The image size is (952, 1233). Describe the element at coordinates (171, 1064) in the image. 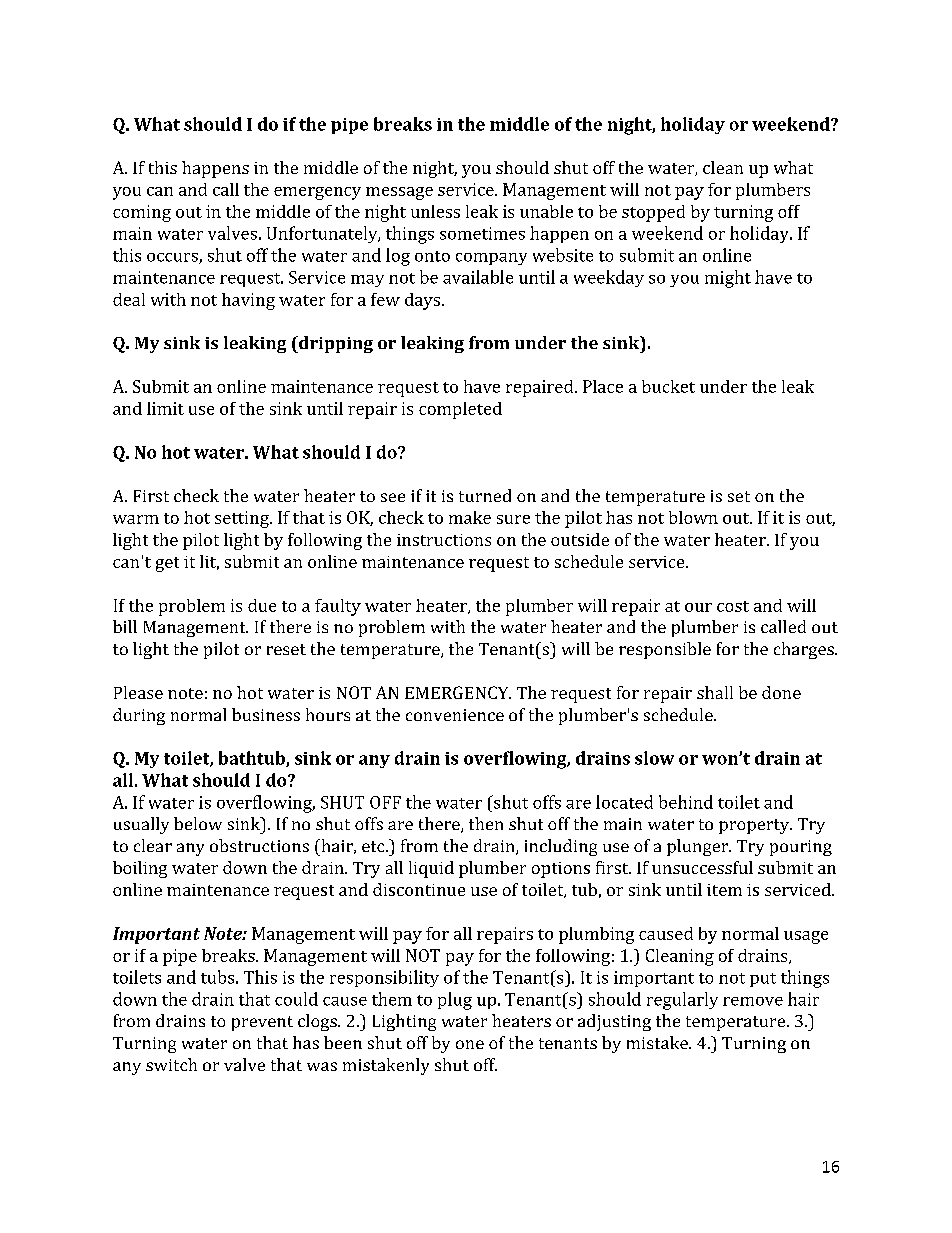

I see `switch` at that location.
